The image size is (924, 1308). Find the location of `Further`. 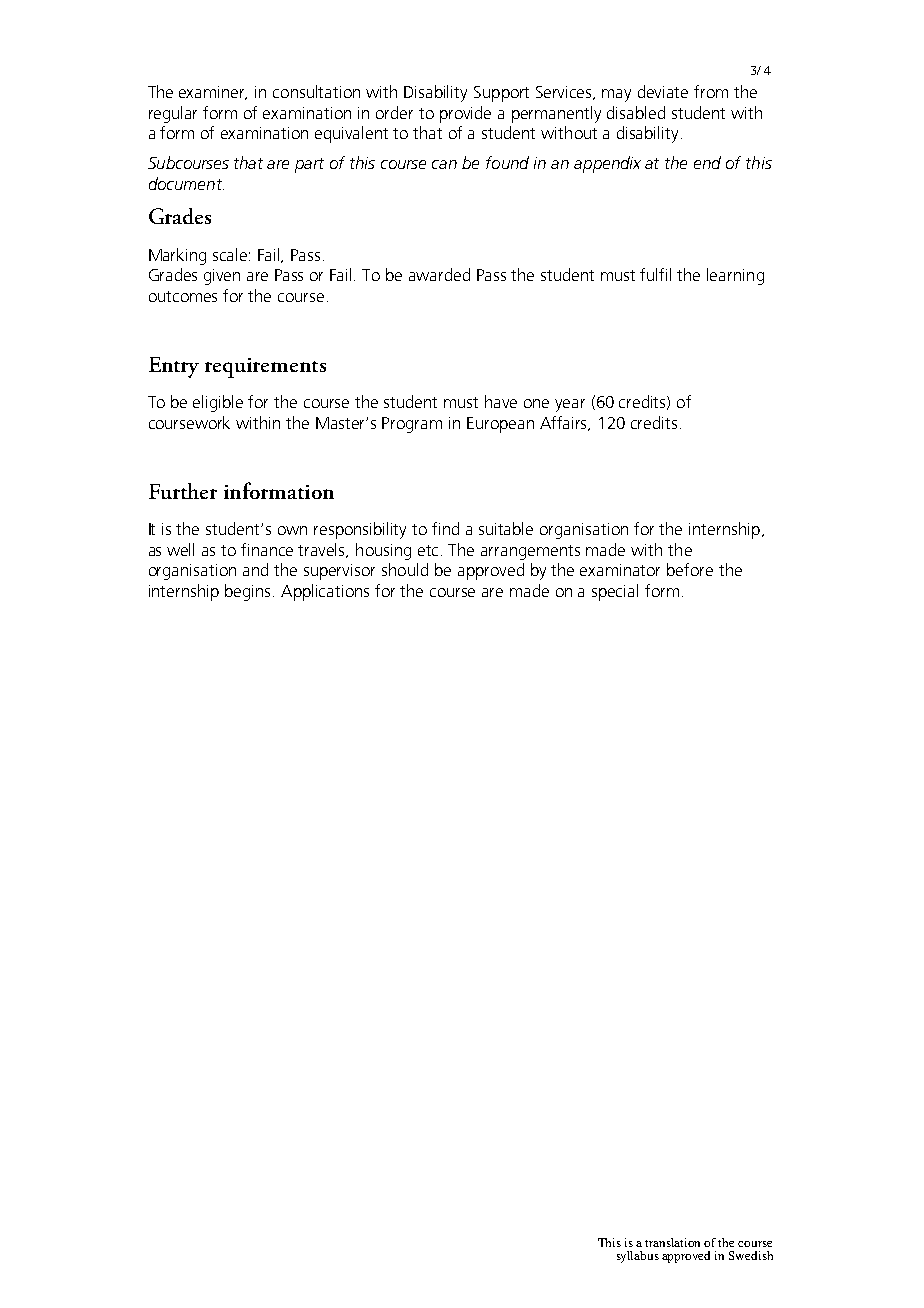

Further is located at coordinates (183, 491).
